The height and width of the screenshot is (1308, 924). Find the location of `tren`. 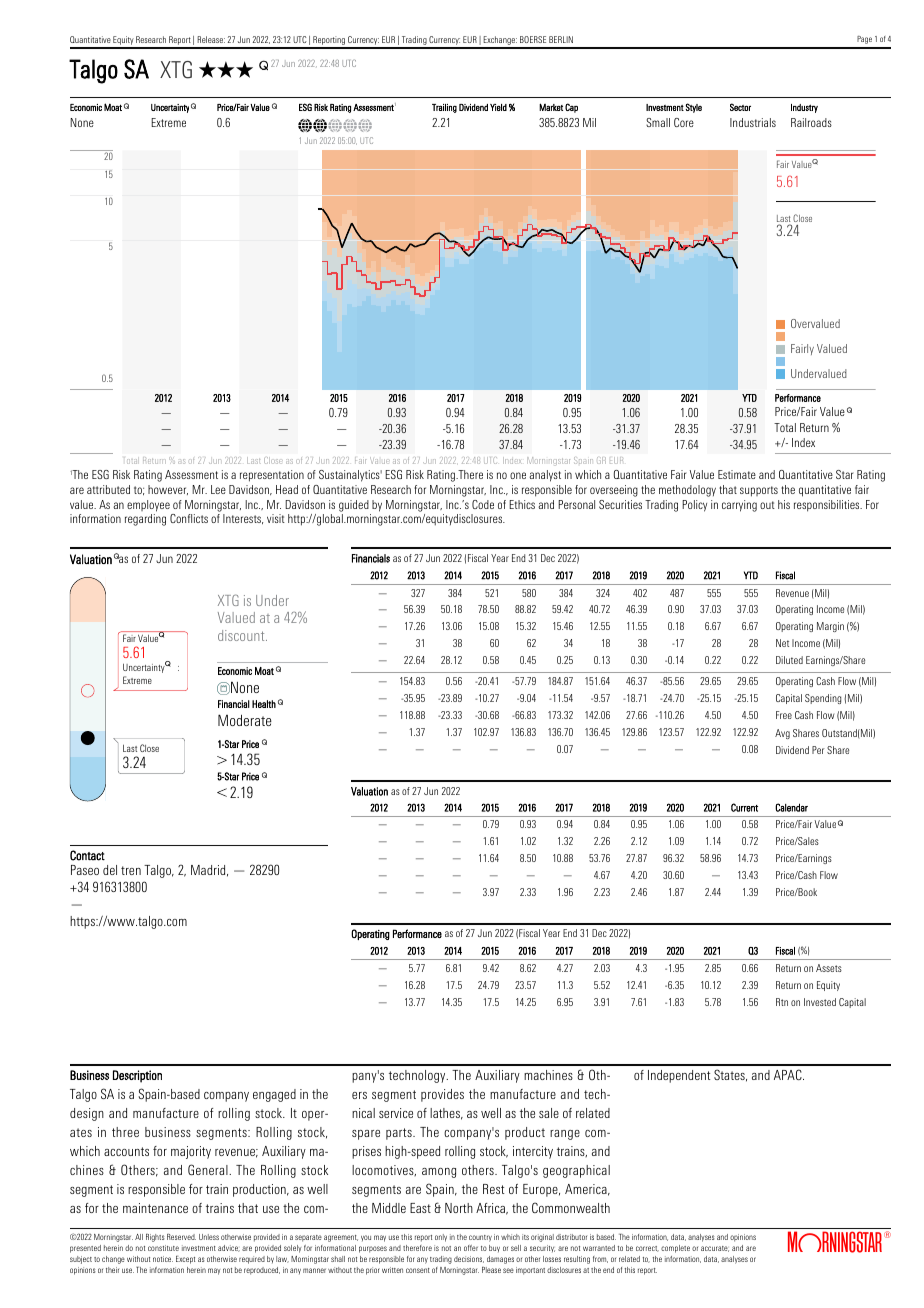

tren is located at coordinates (131, 870).
